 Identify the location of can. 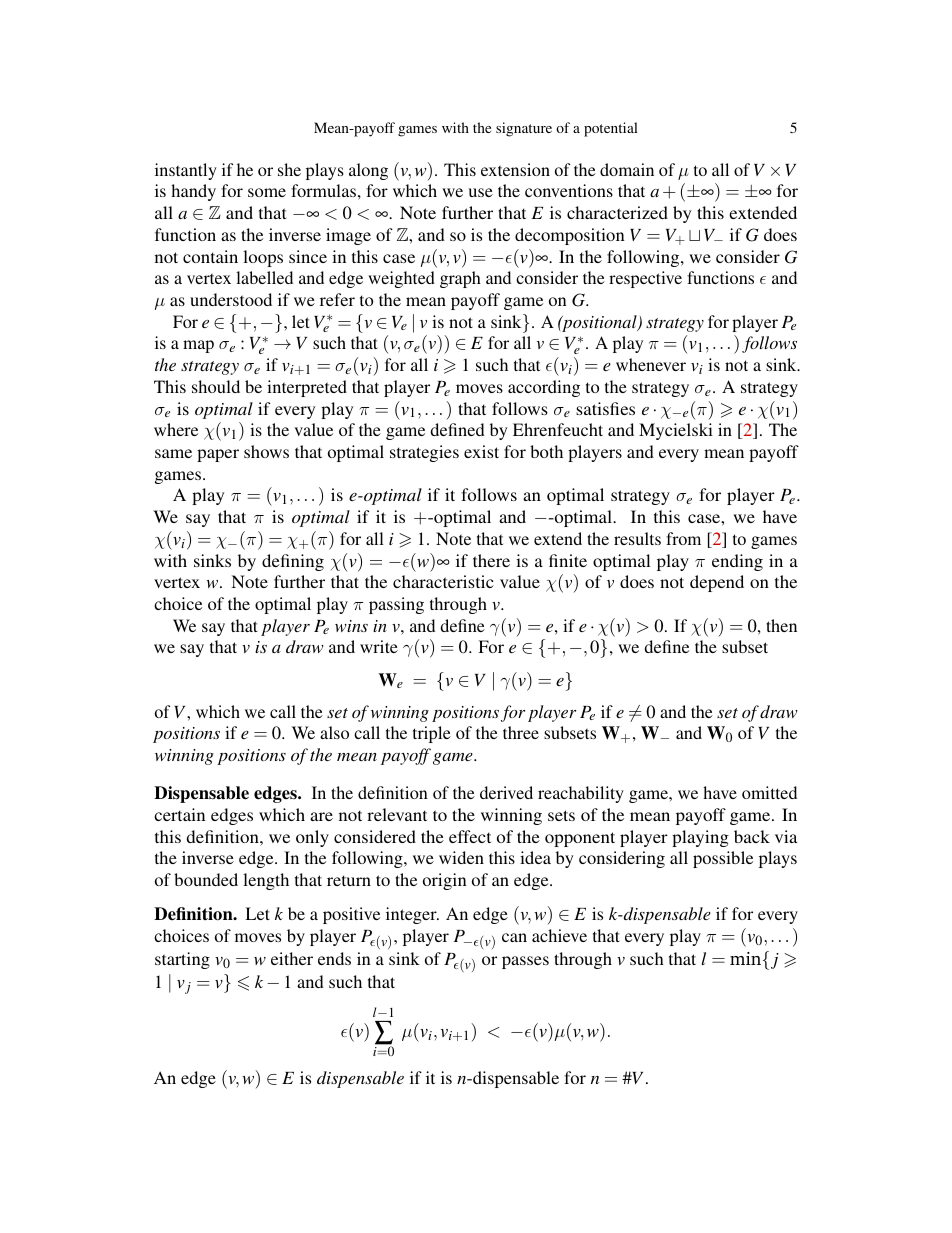
(514, 937).
